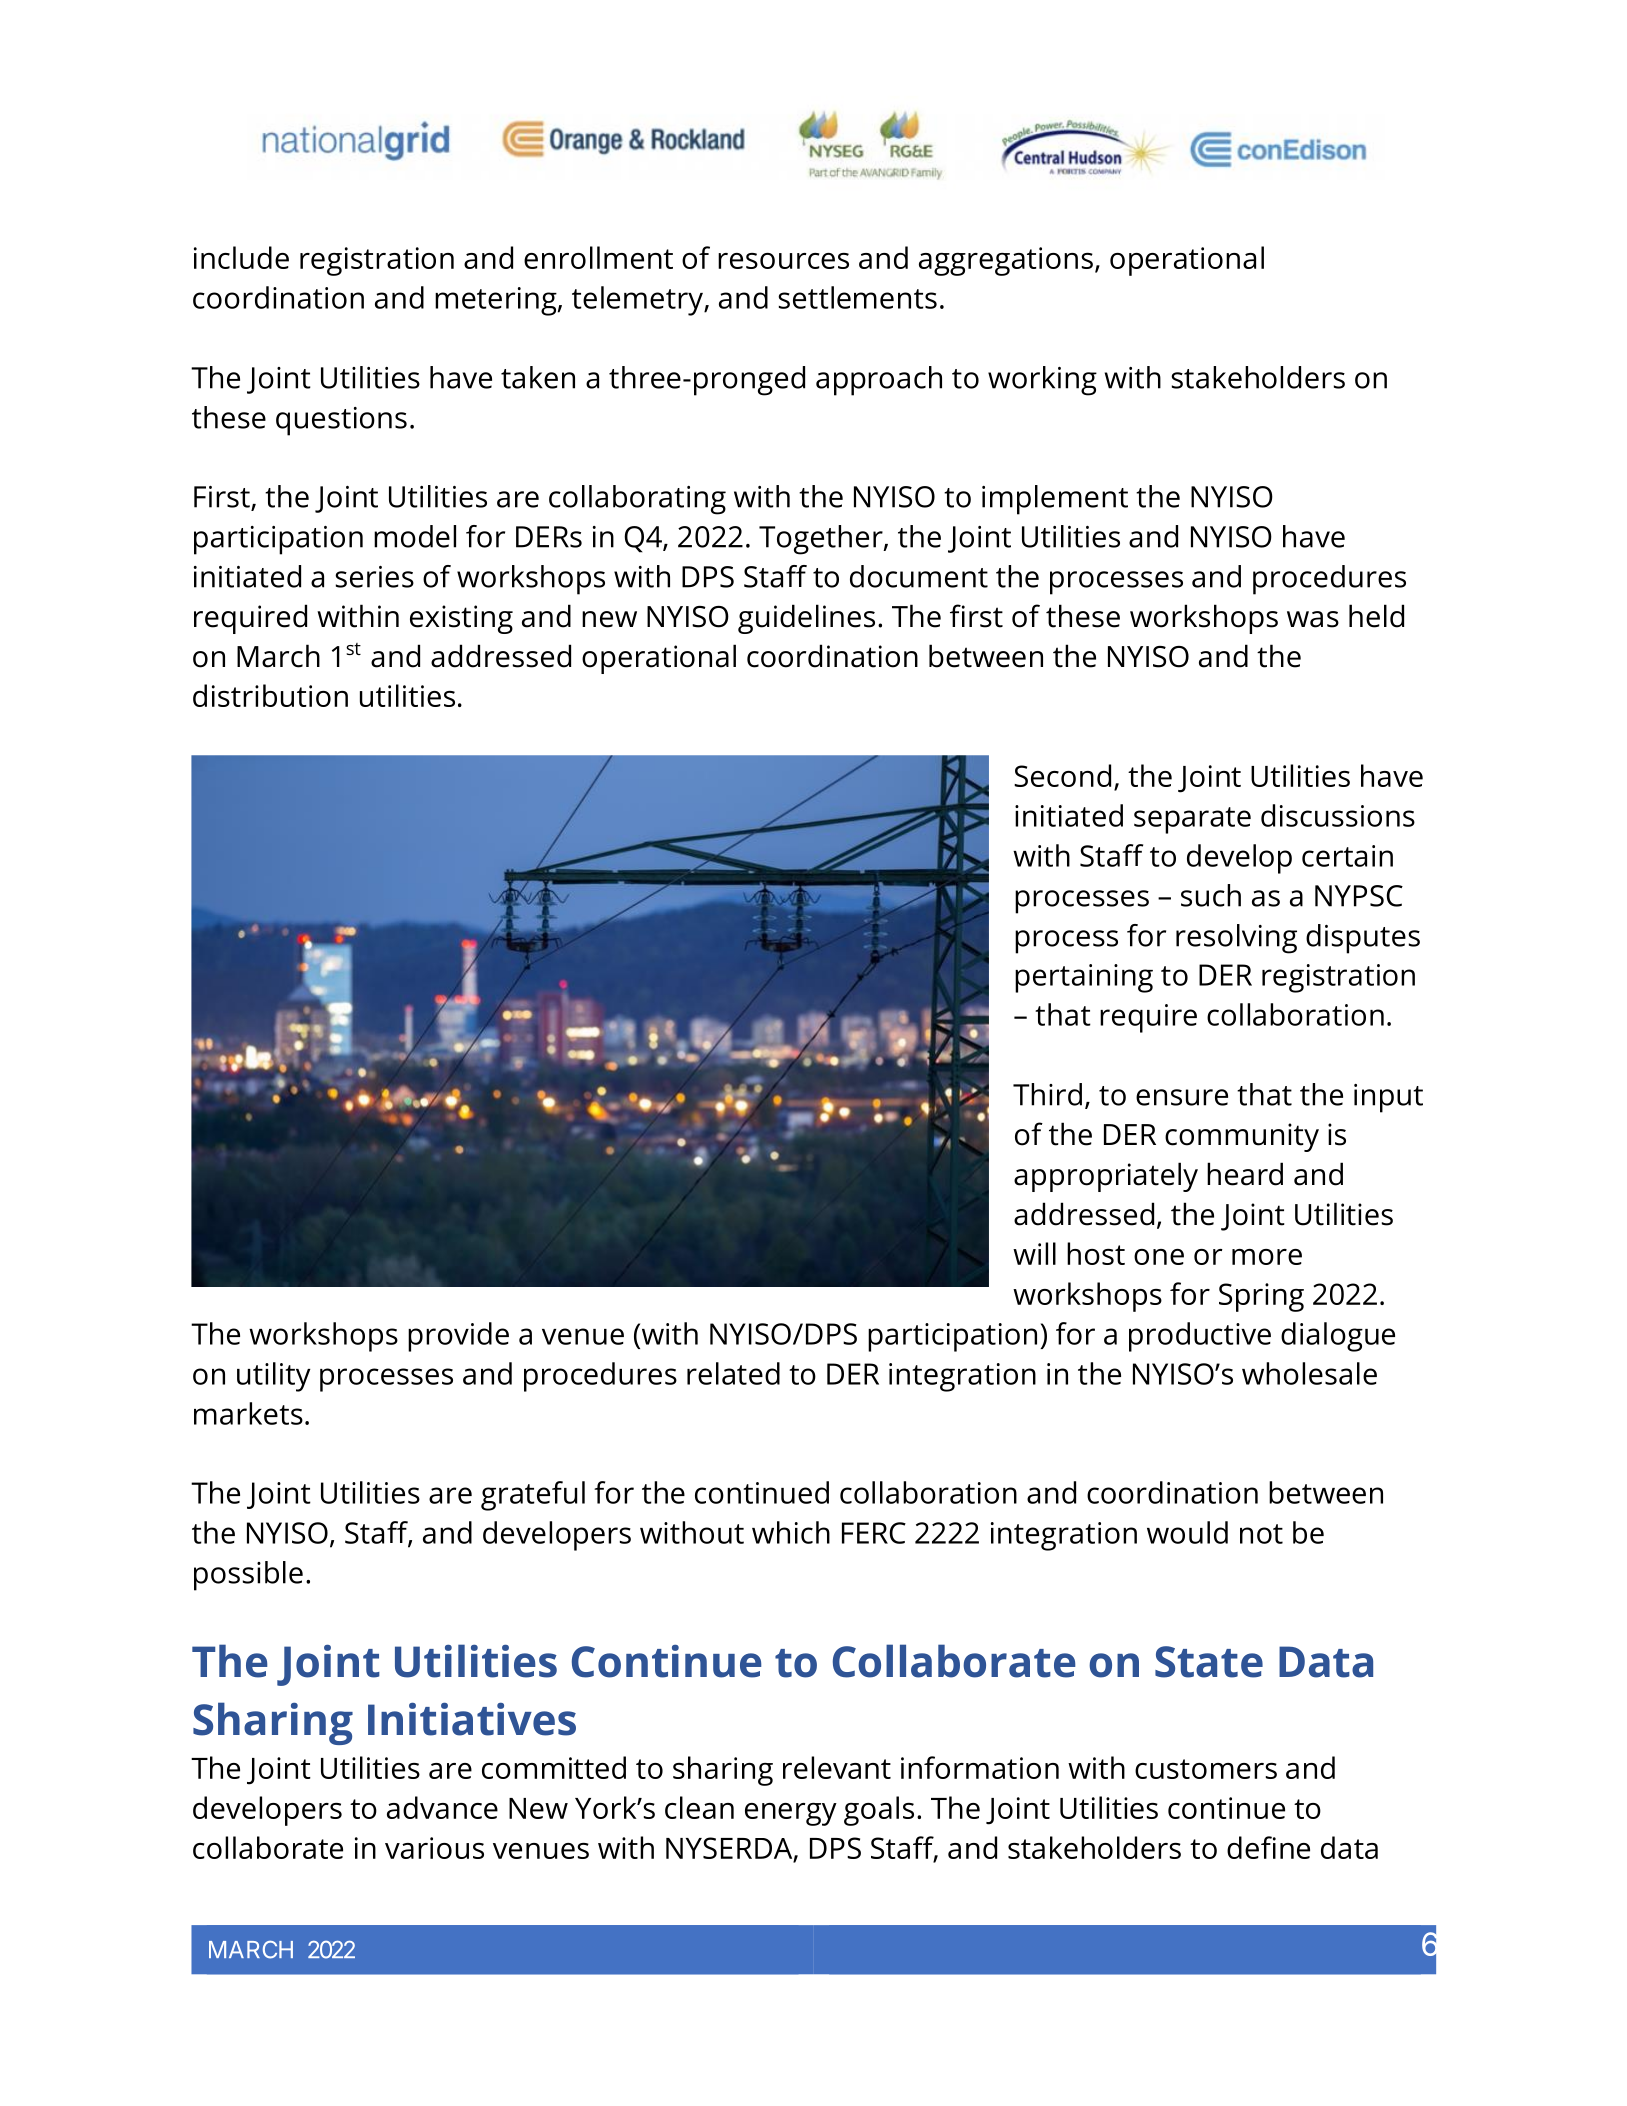 This page has width=1627, height=2106. What do you see at coordinates (442, 1807) in the page?
I see `advance` at bounding box center [442, 1807].
